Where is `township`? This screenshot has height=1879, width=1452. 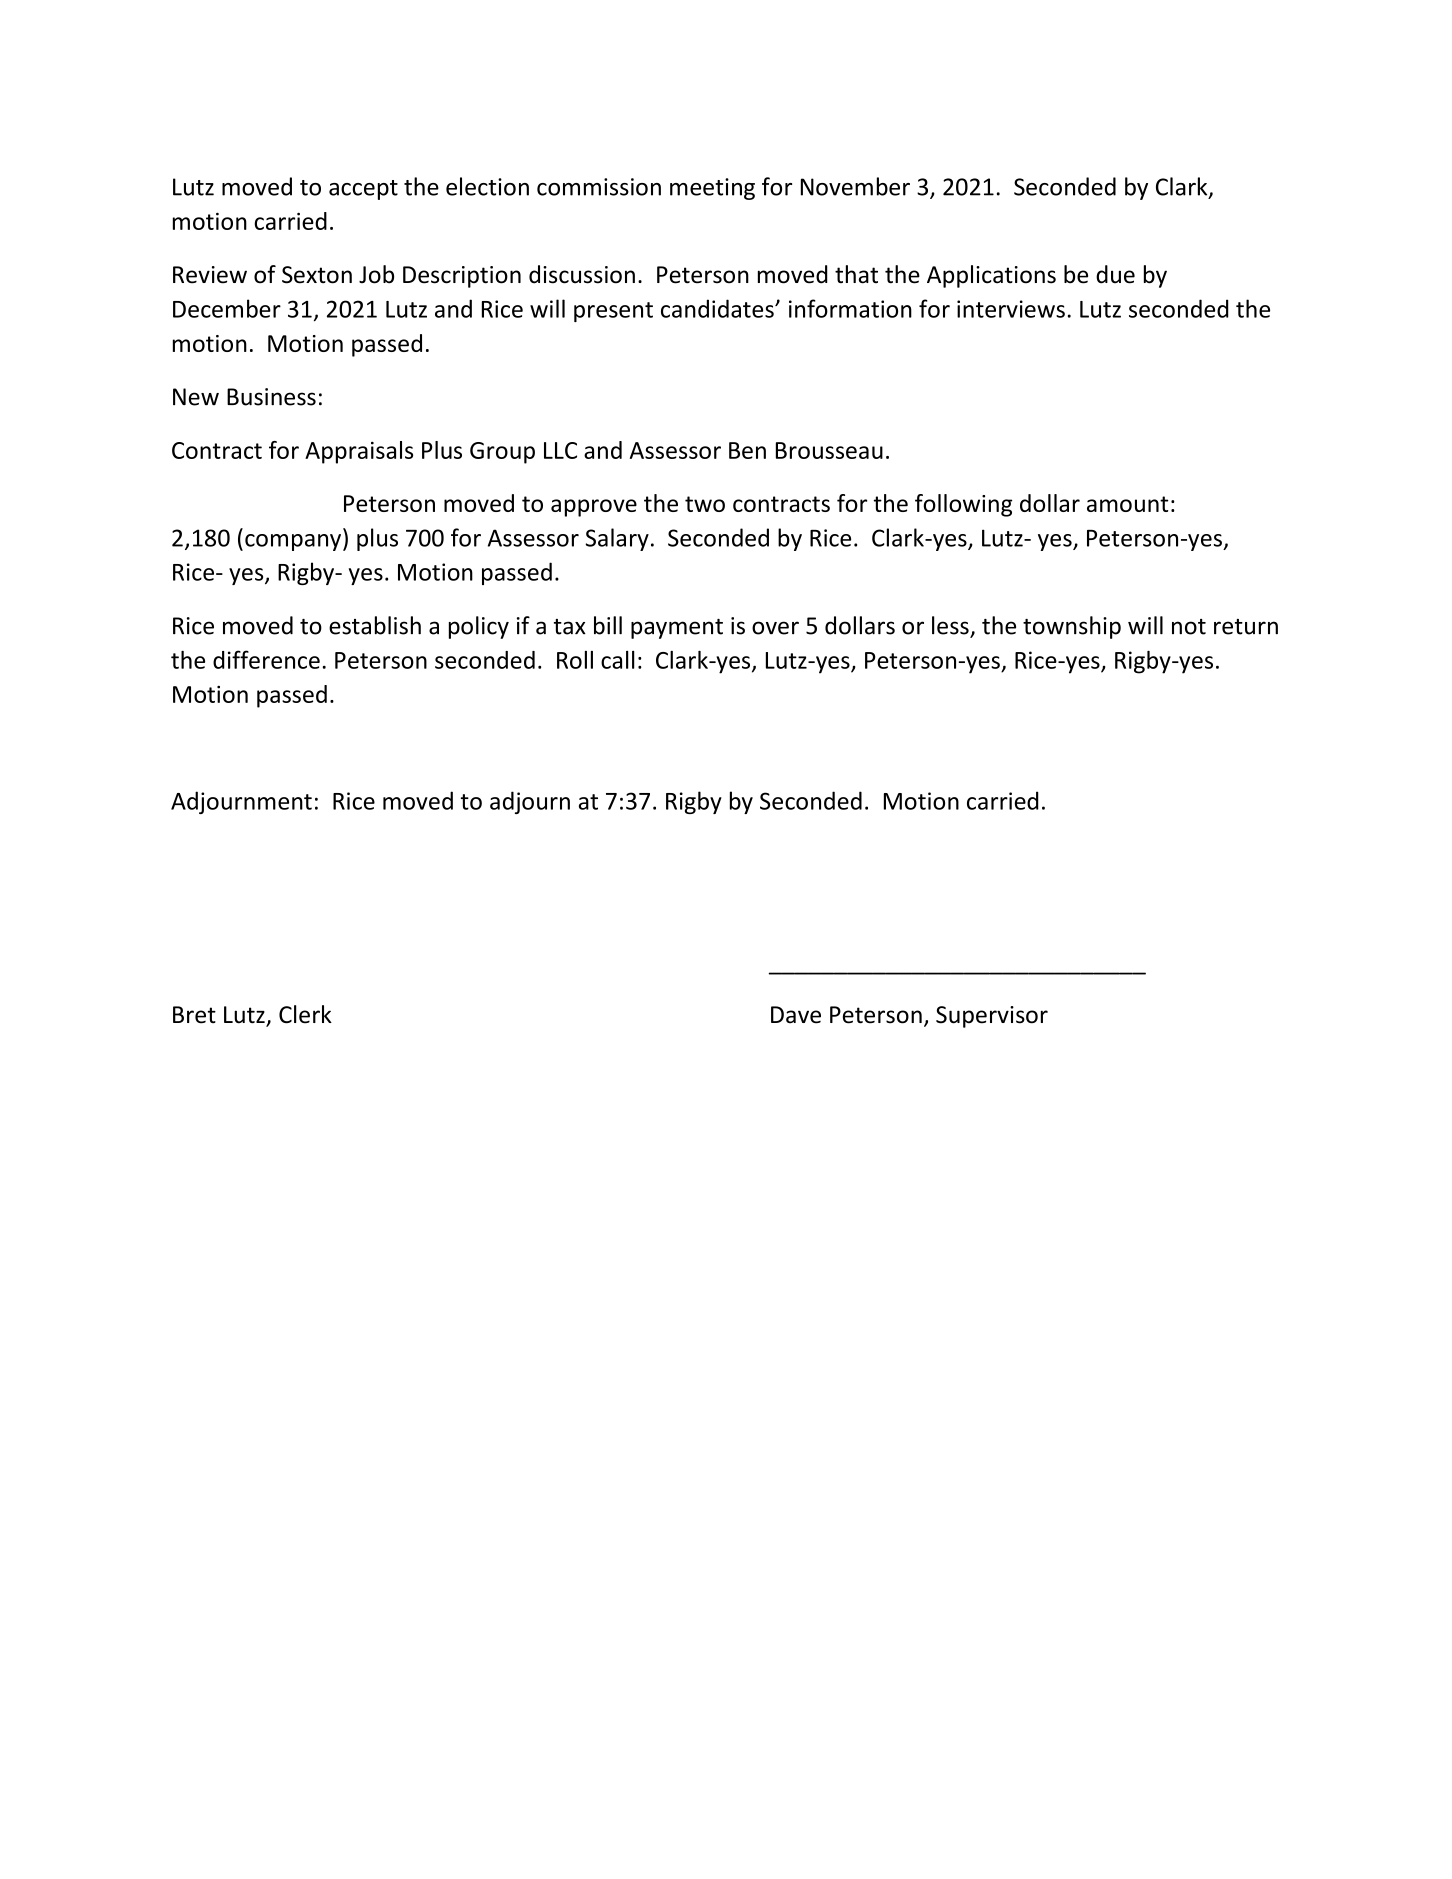
township is located at coordinates (1072, 627).
